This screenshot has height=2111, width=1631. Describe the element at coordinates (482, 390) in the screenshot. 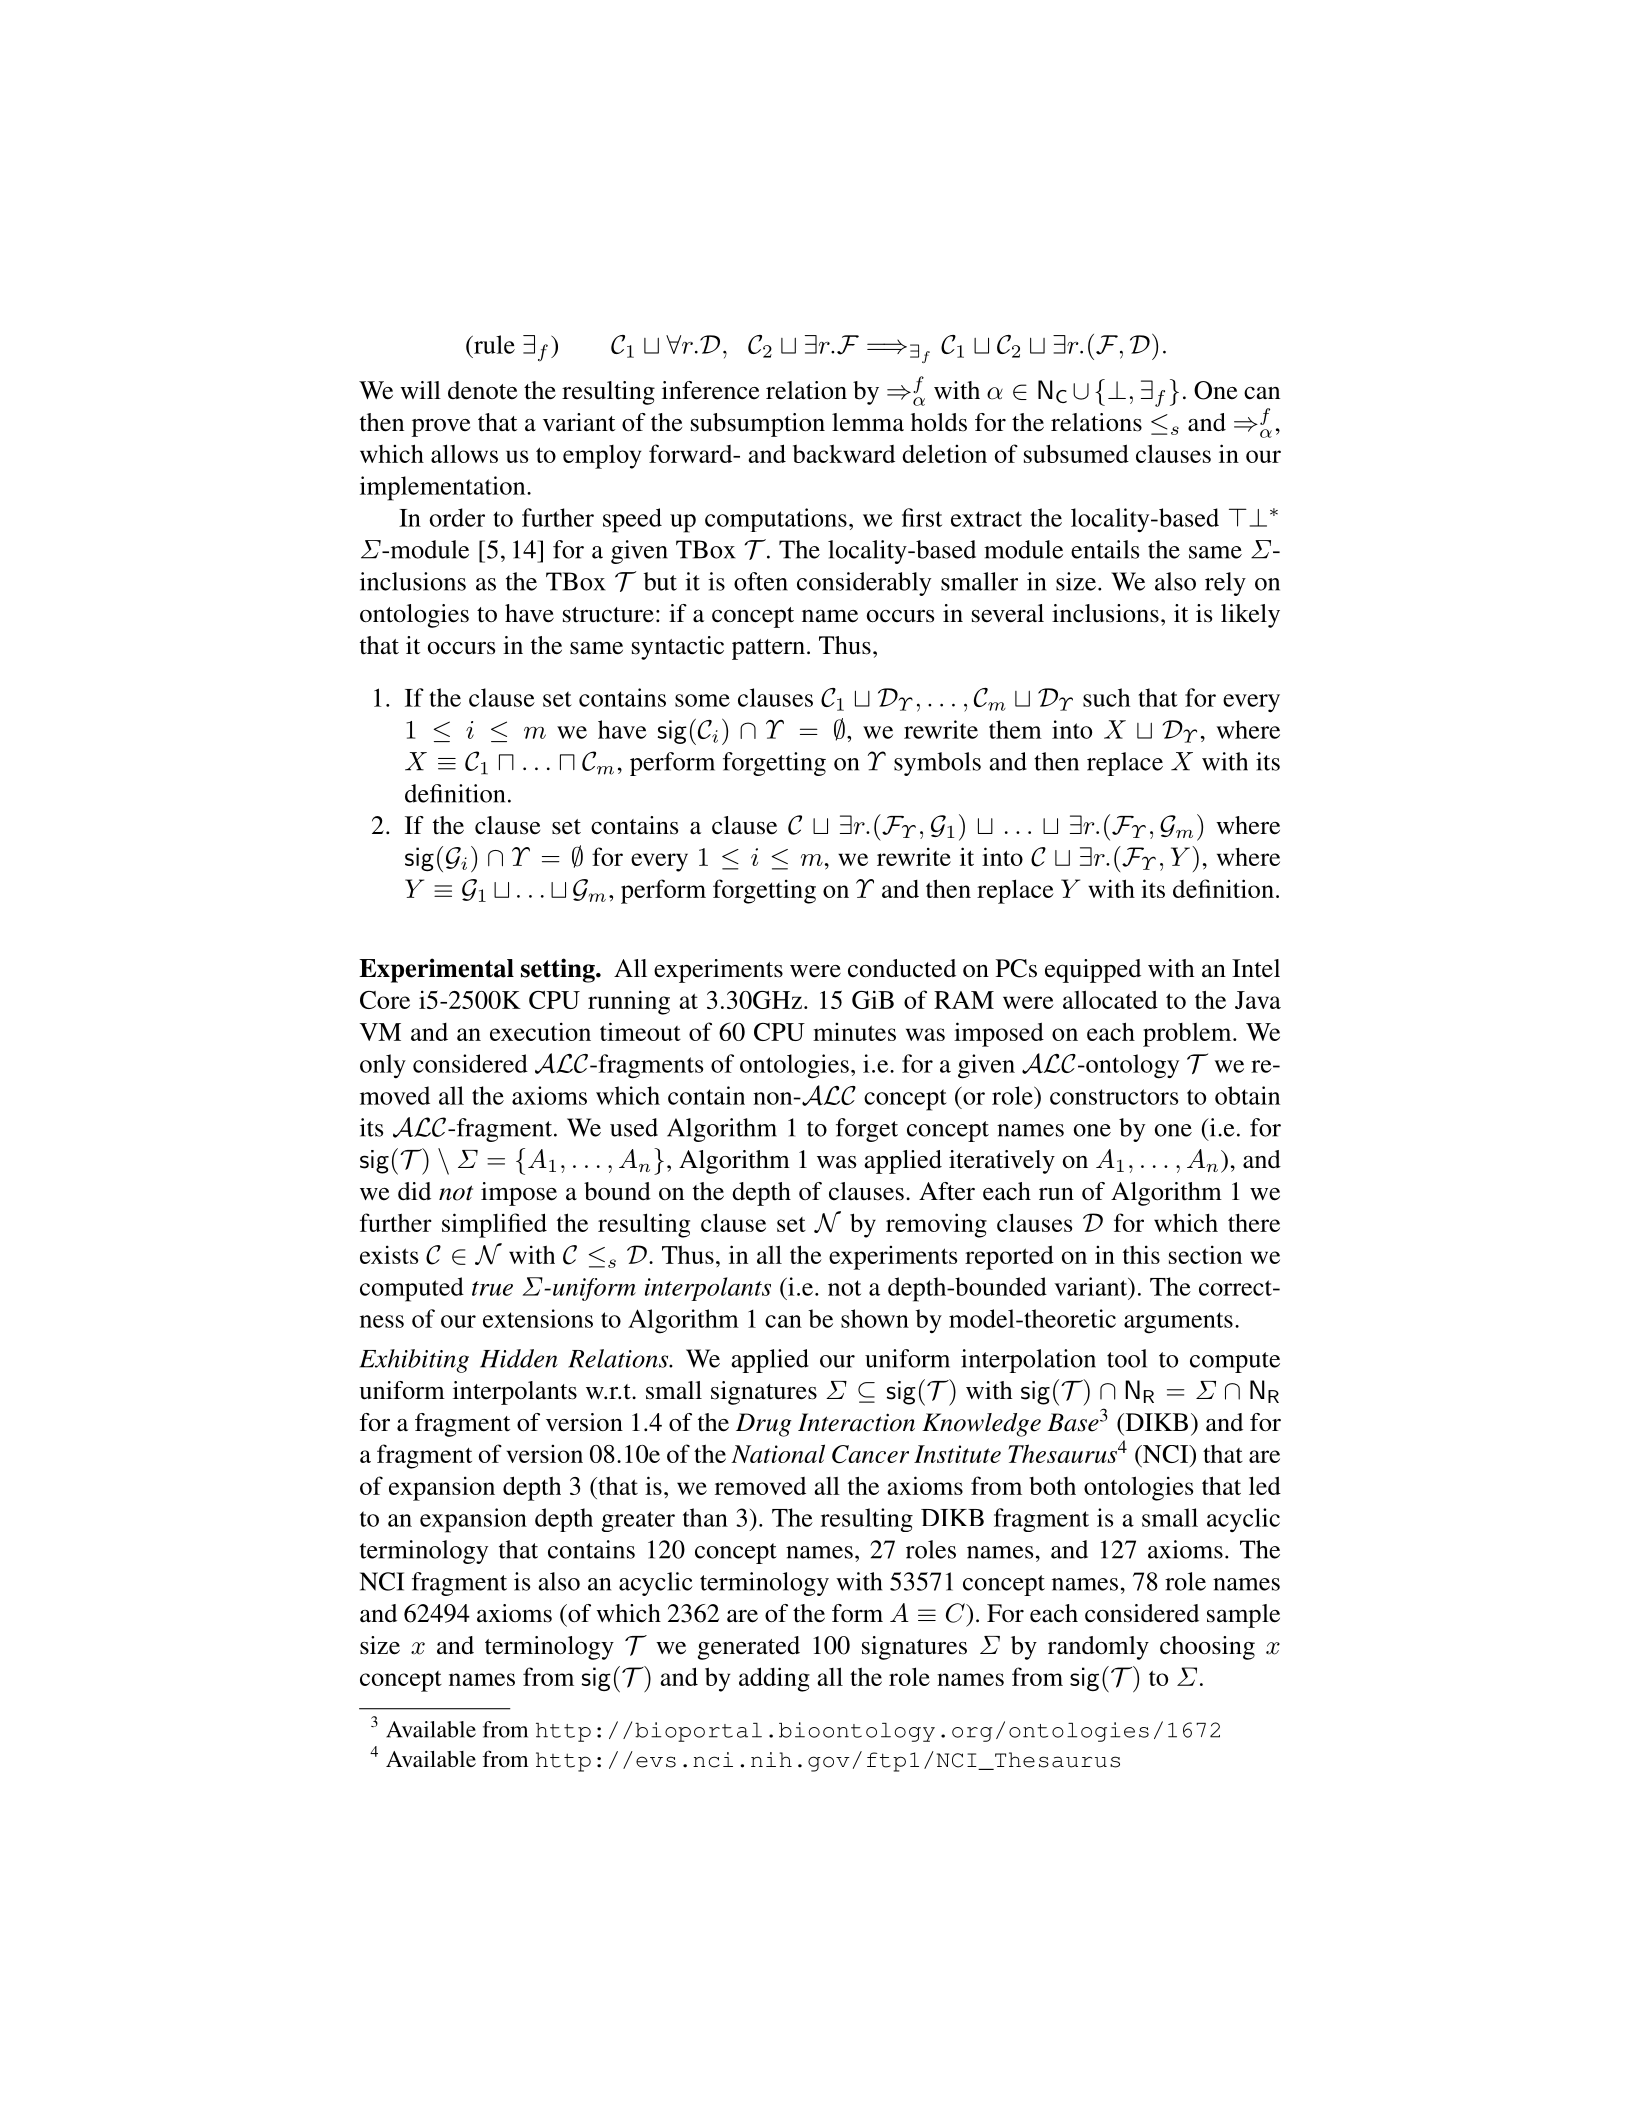

I see `denote` at that location.
